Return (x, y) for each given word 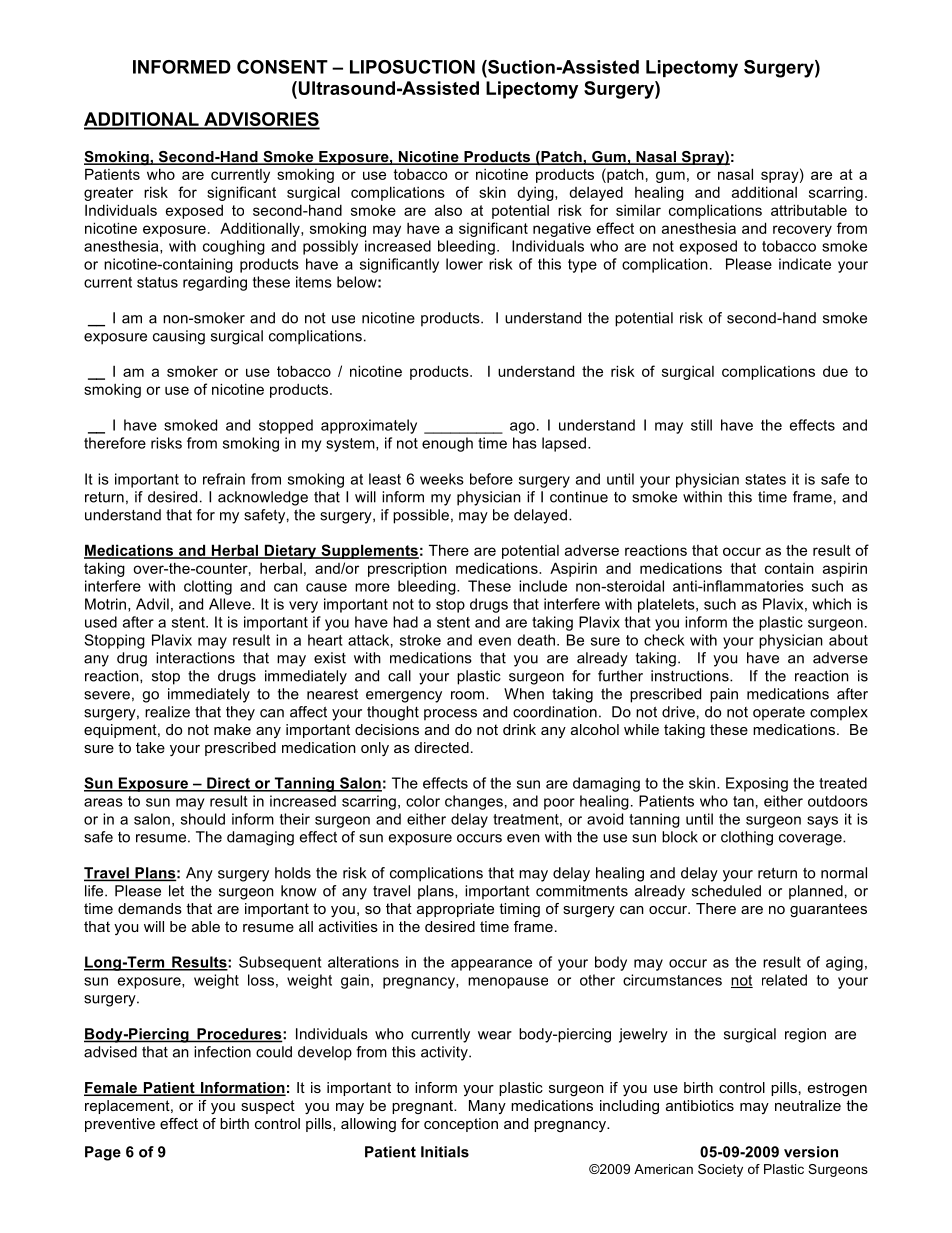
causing (179, 337)
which (832, 604)
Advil (152, 604)
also (448, 210)
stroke (420, 640)
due (835, 371)
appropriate (455, 910)
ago (522, 428)
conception (461, 1125)
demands (150, 908)
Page (103, 1153)
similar (638, 210)
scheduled (726, 891)
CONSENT (282, 67)
